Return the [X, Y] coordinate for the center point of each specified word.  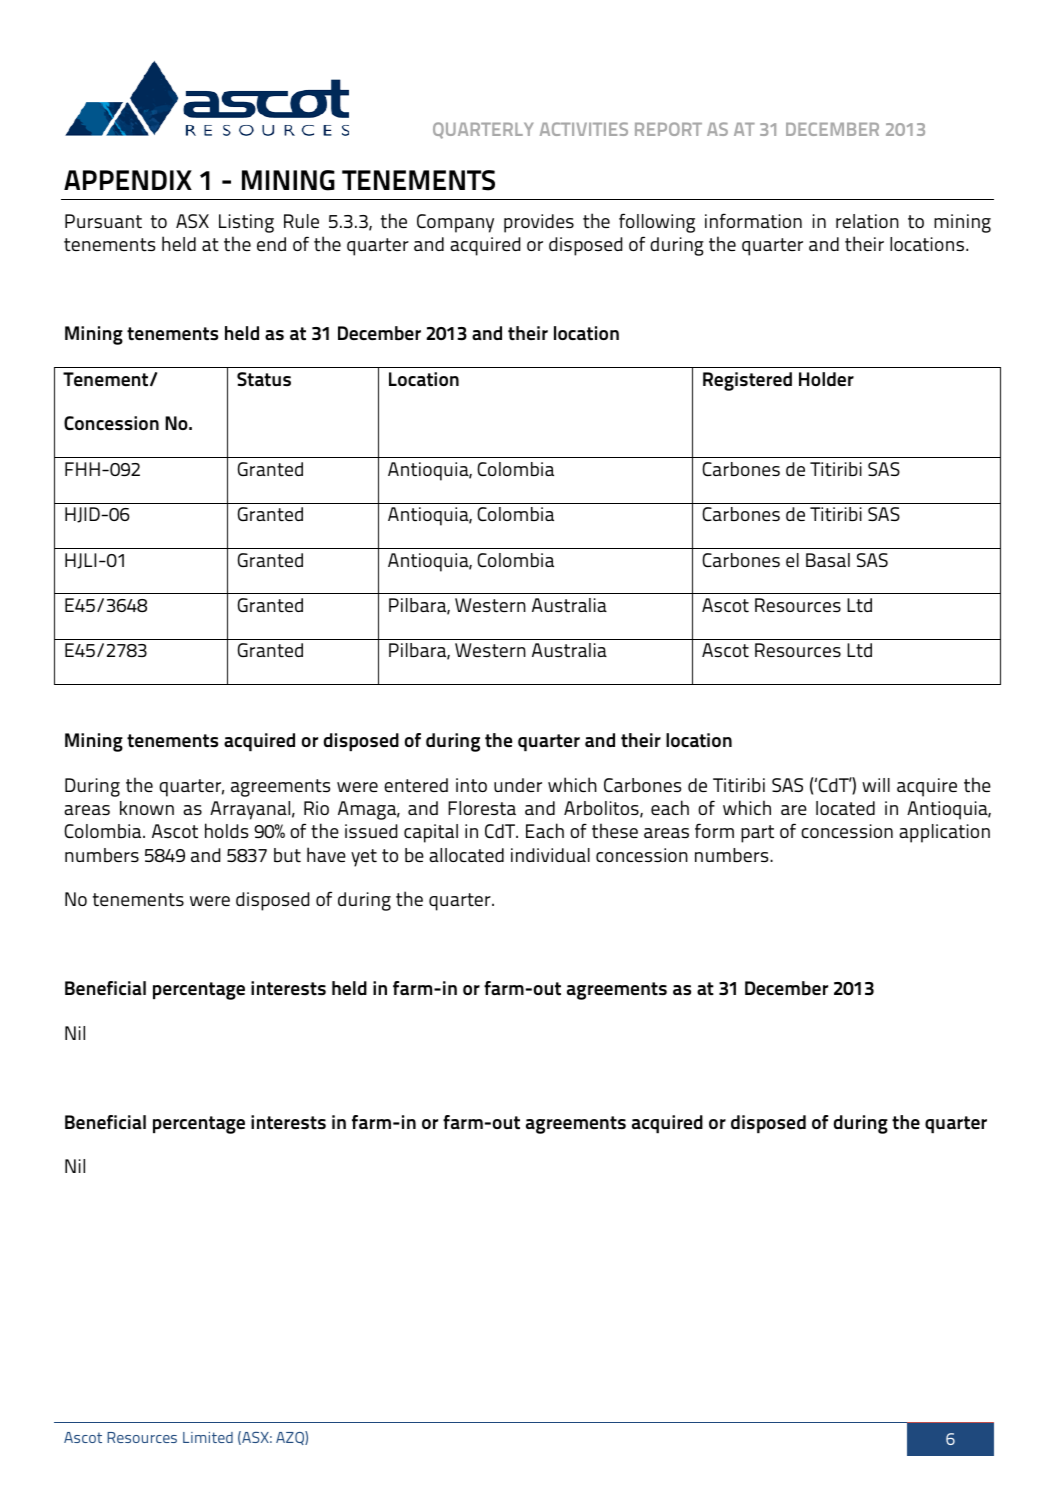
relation [867, 221]
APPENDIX [128, 180]
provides [539, 223]
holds [226, 830]
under [518, 785]
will [876, 785]
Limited [208, 1437]
